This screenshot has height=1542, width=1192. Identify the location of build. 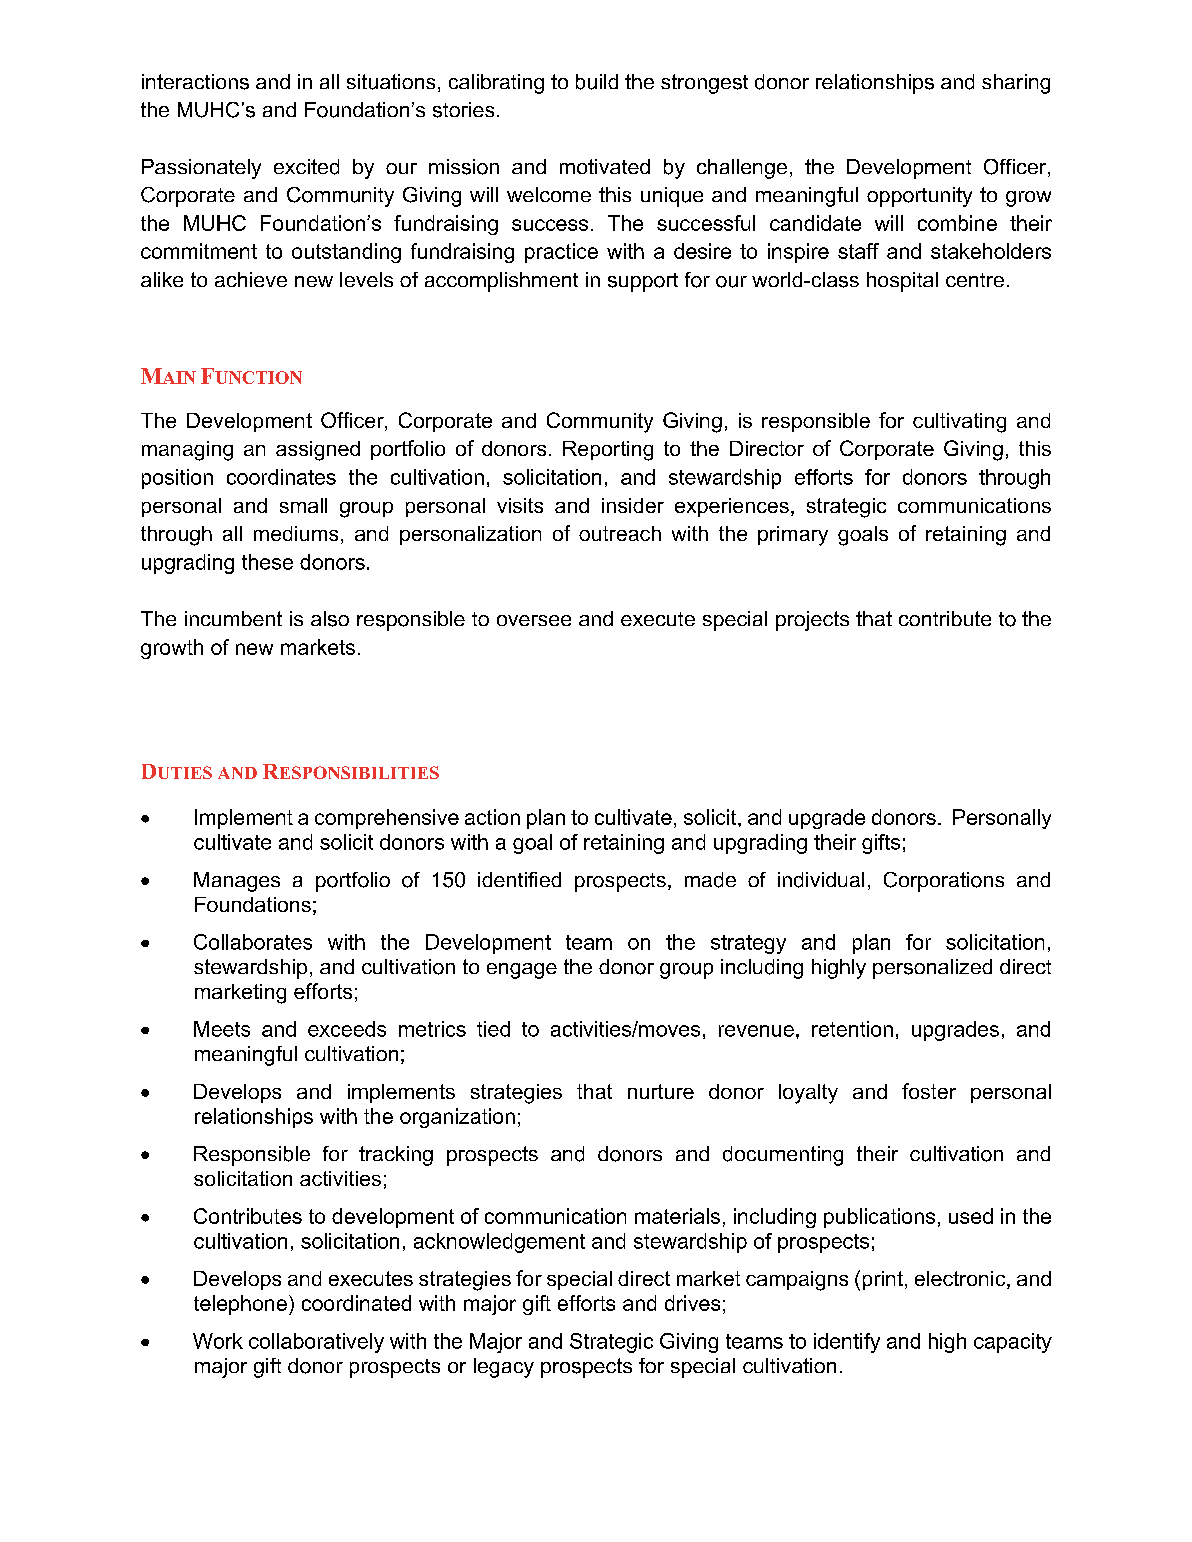
(597, 82).
